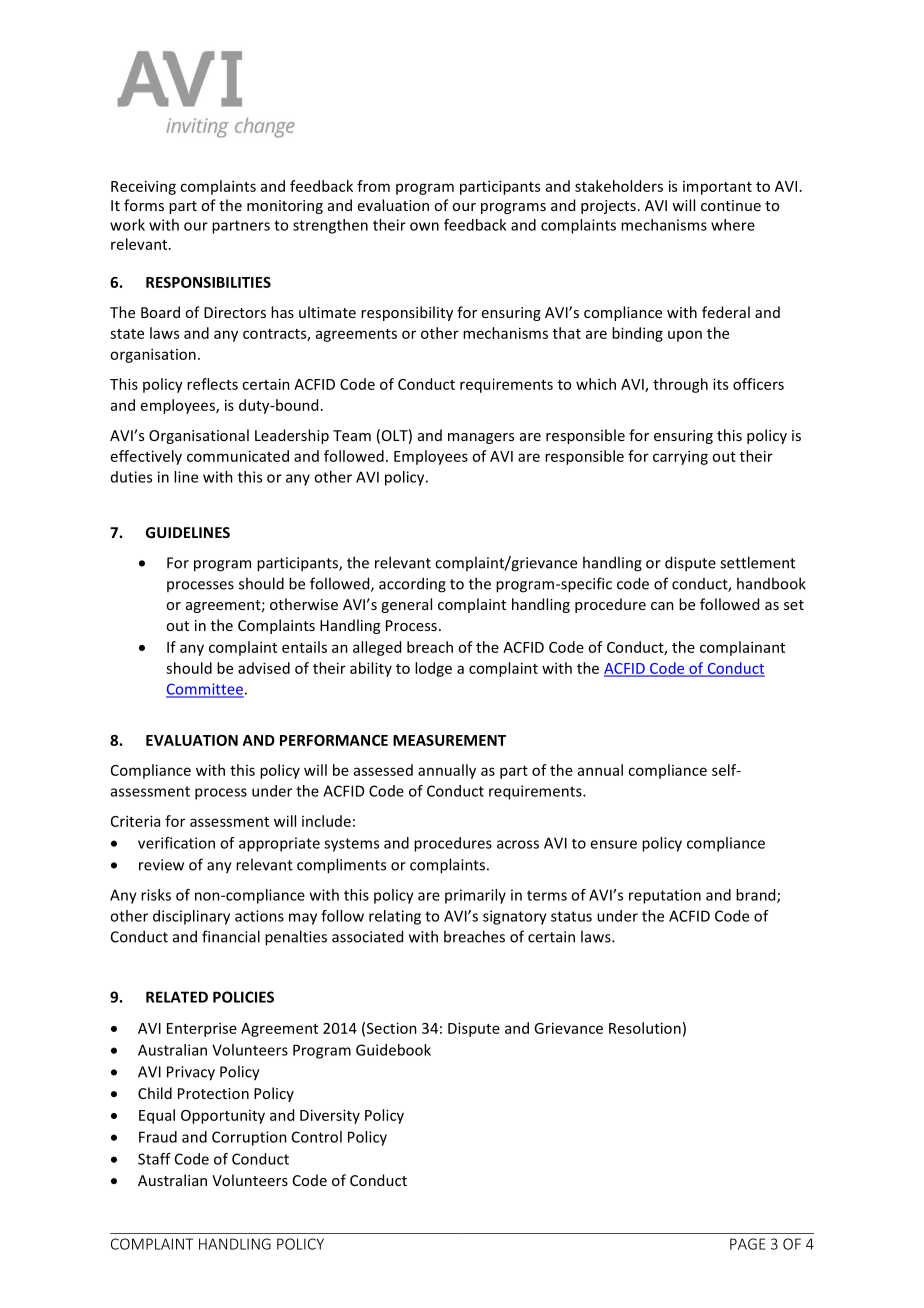  I want to click on forms, so click(144, 205).
